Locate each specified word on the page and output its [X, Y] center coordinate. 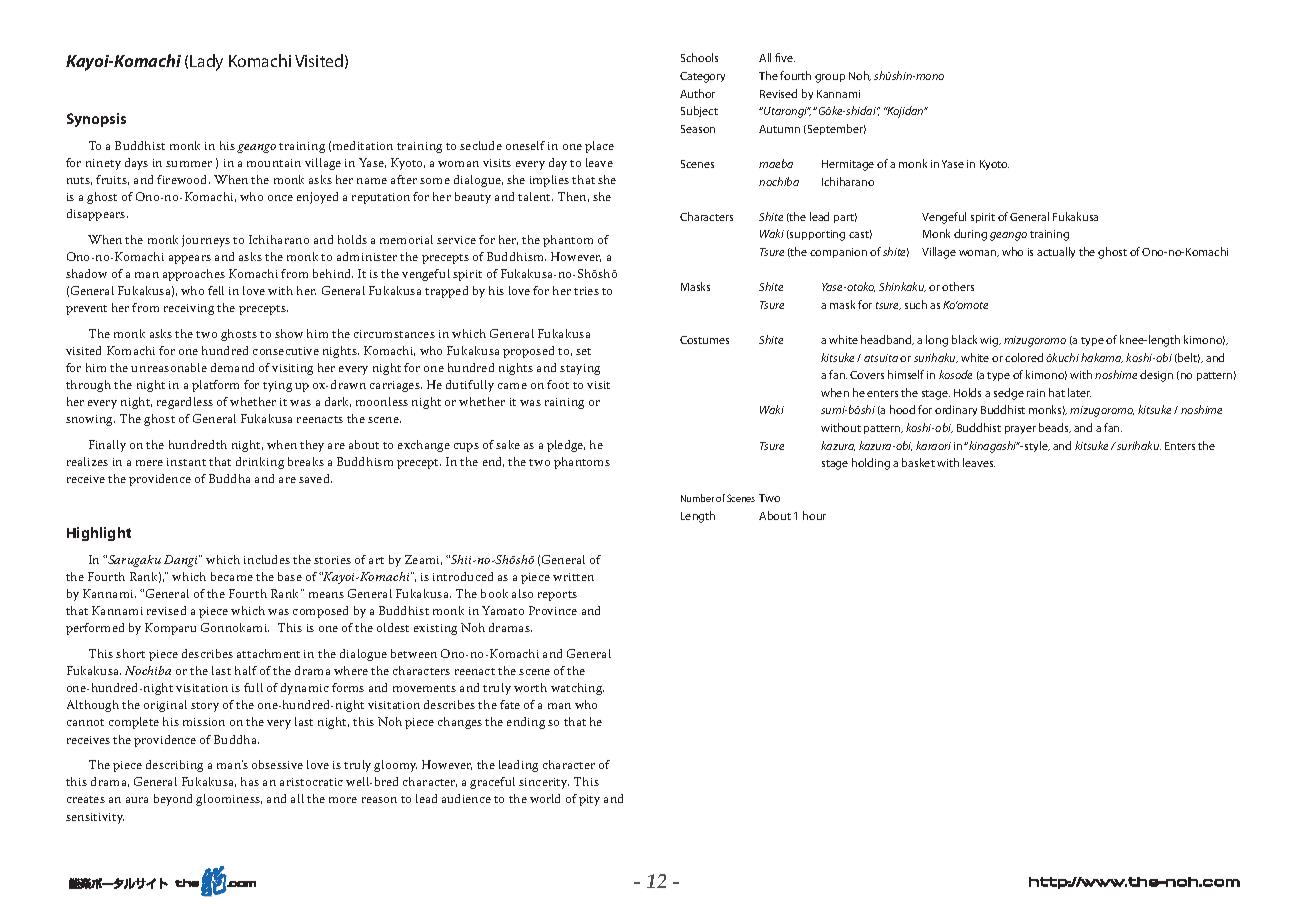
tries [586, 291]
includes [267, 559]
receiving [189, 309]
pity [589, 800]
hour [814, 515]
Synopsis [96, 120]
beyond [173, 800]
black [964, 339]
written [573, 577]
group [830, 78]
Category [702, 77]
